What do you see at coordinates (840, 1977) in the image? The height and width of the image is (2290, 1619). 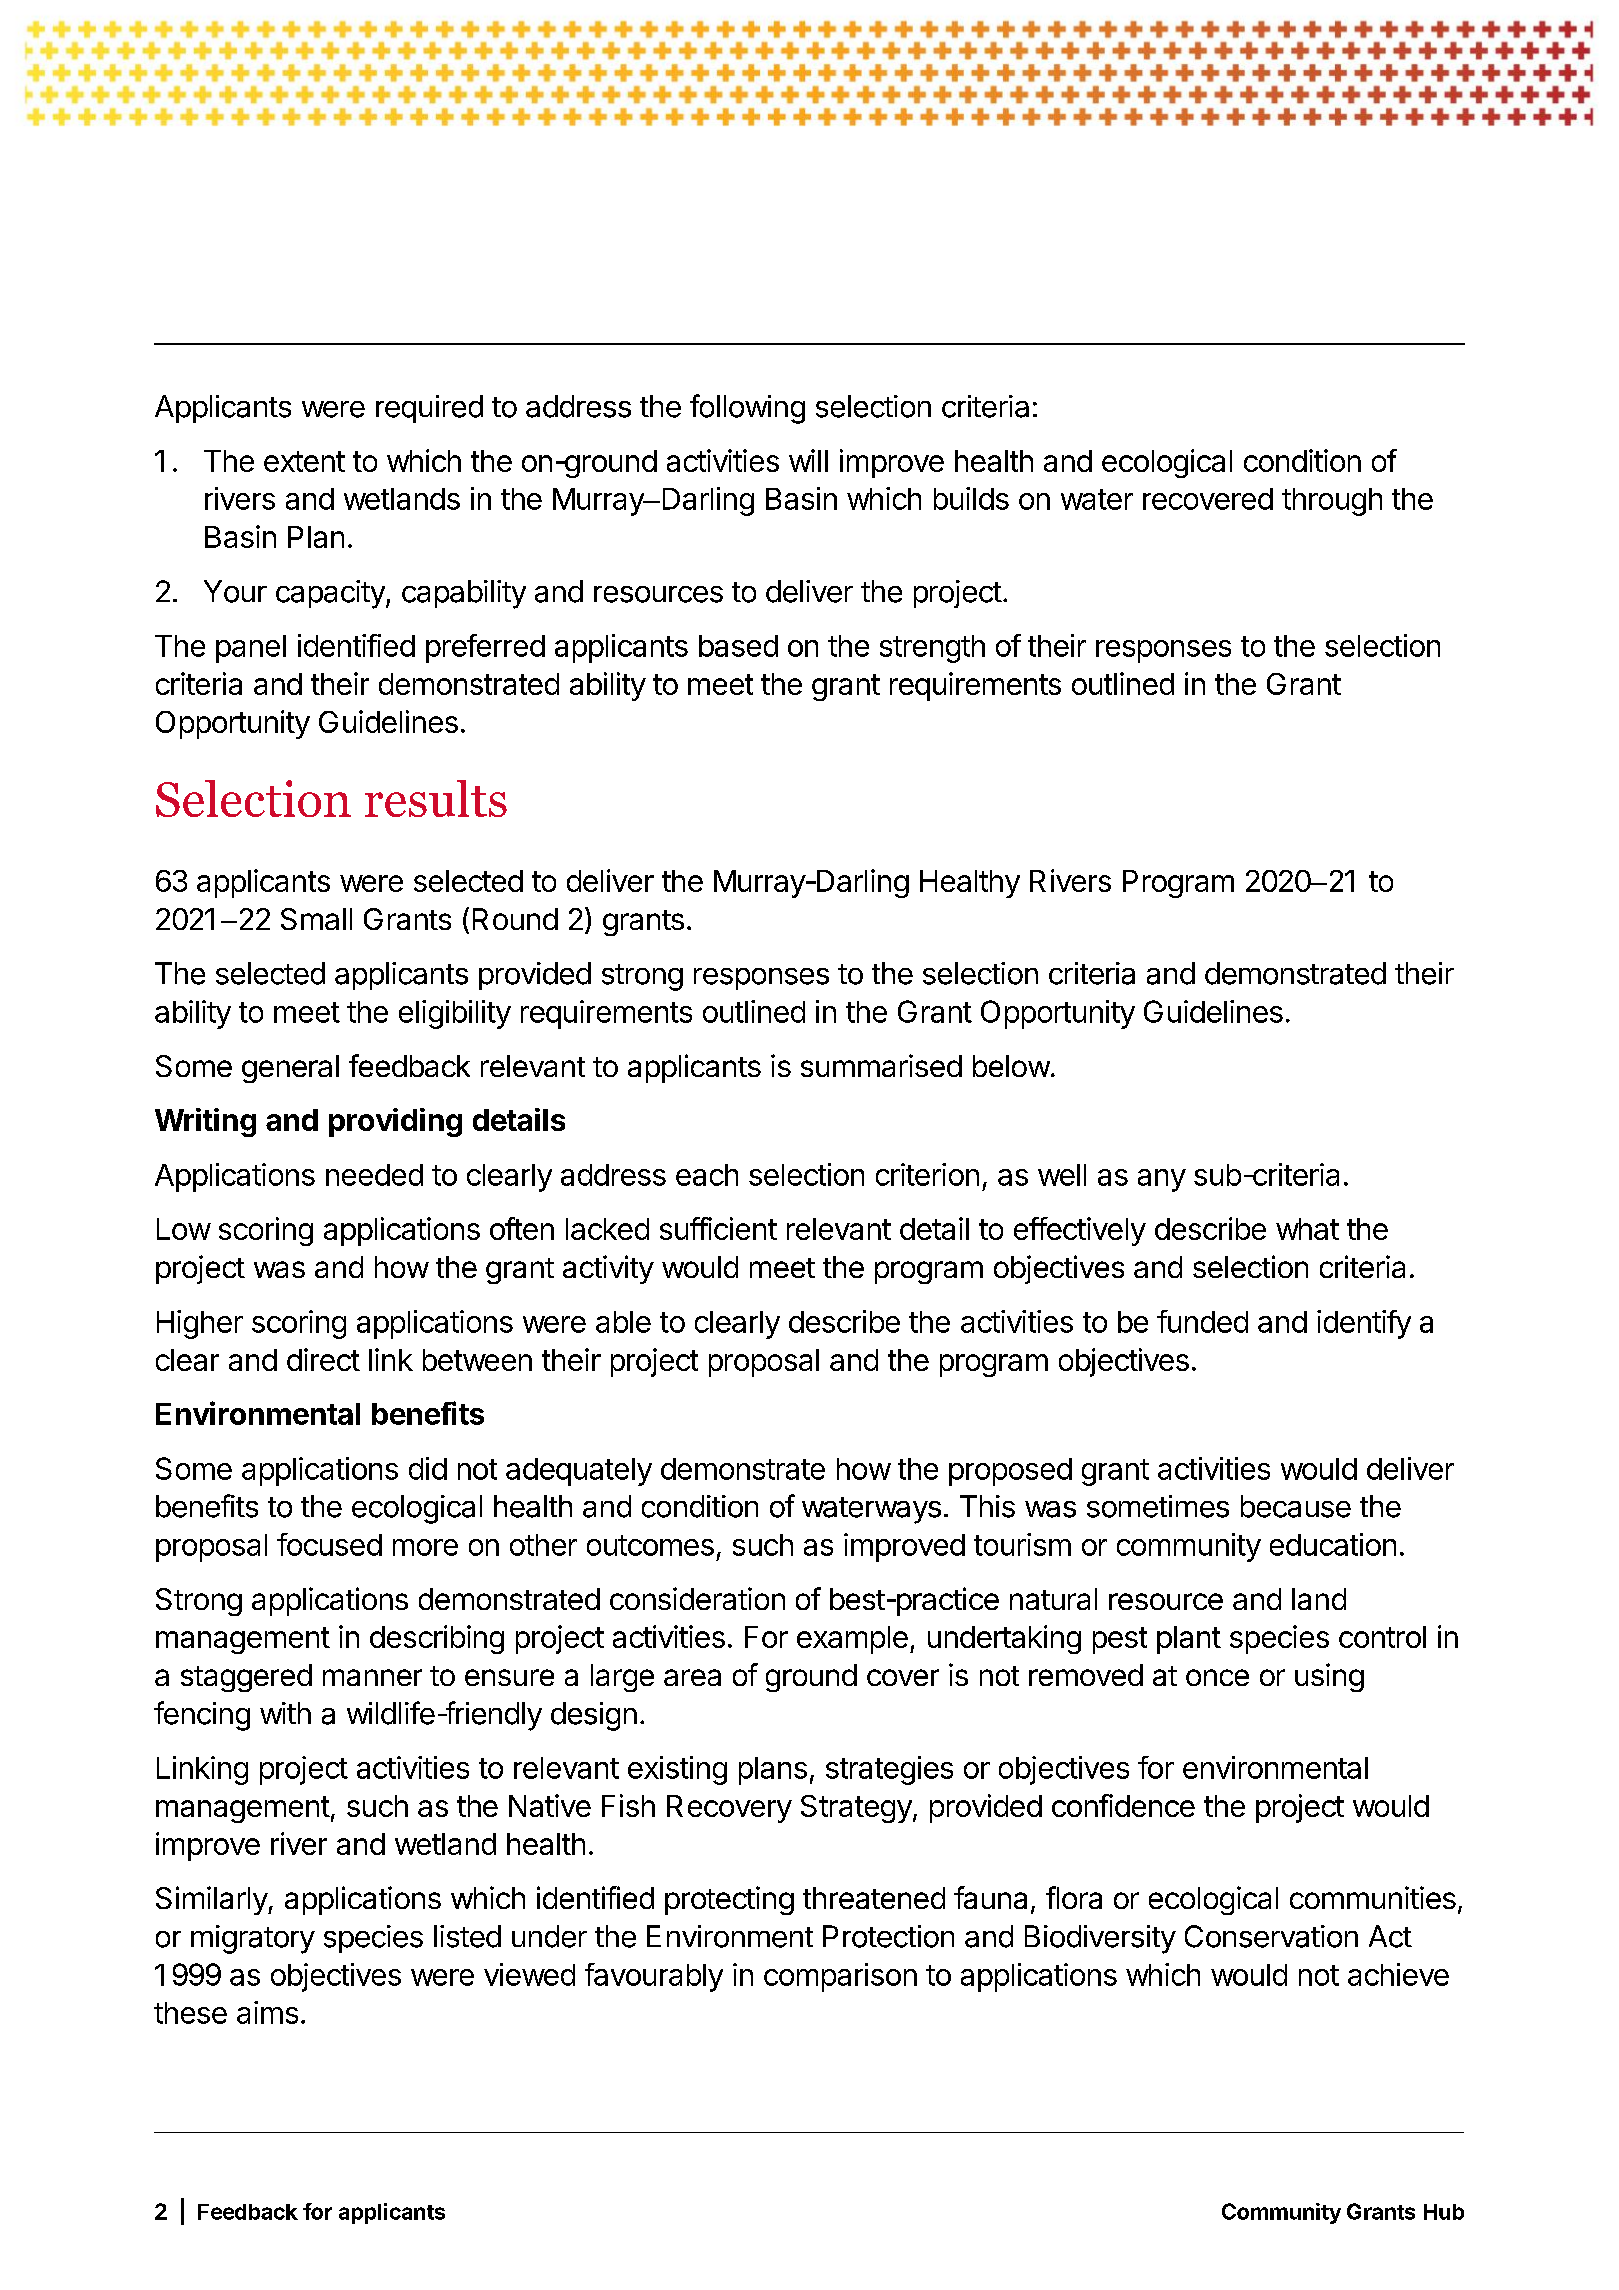 I see `comparison` at bounding box center [840, 1977].
